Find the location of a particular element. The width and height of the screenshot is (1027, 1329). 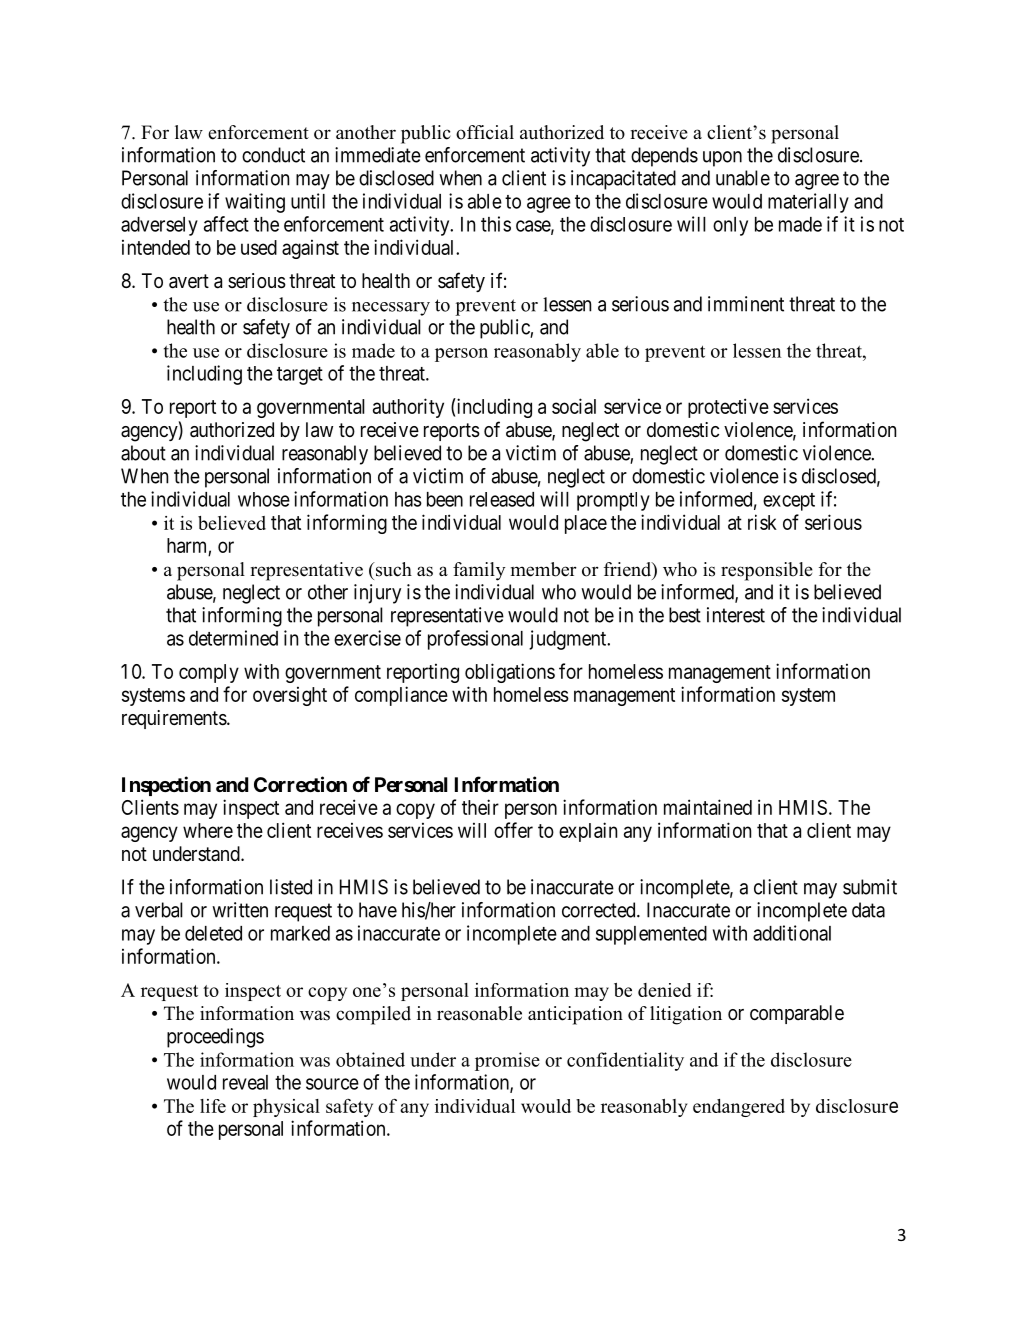

promise is located at coordinates (507, 1061).
